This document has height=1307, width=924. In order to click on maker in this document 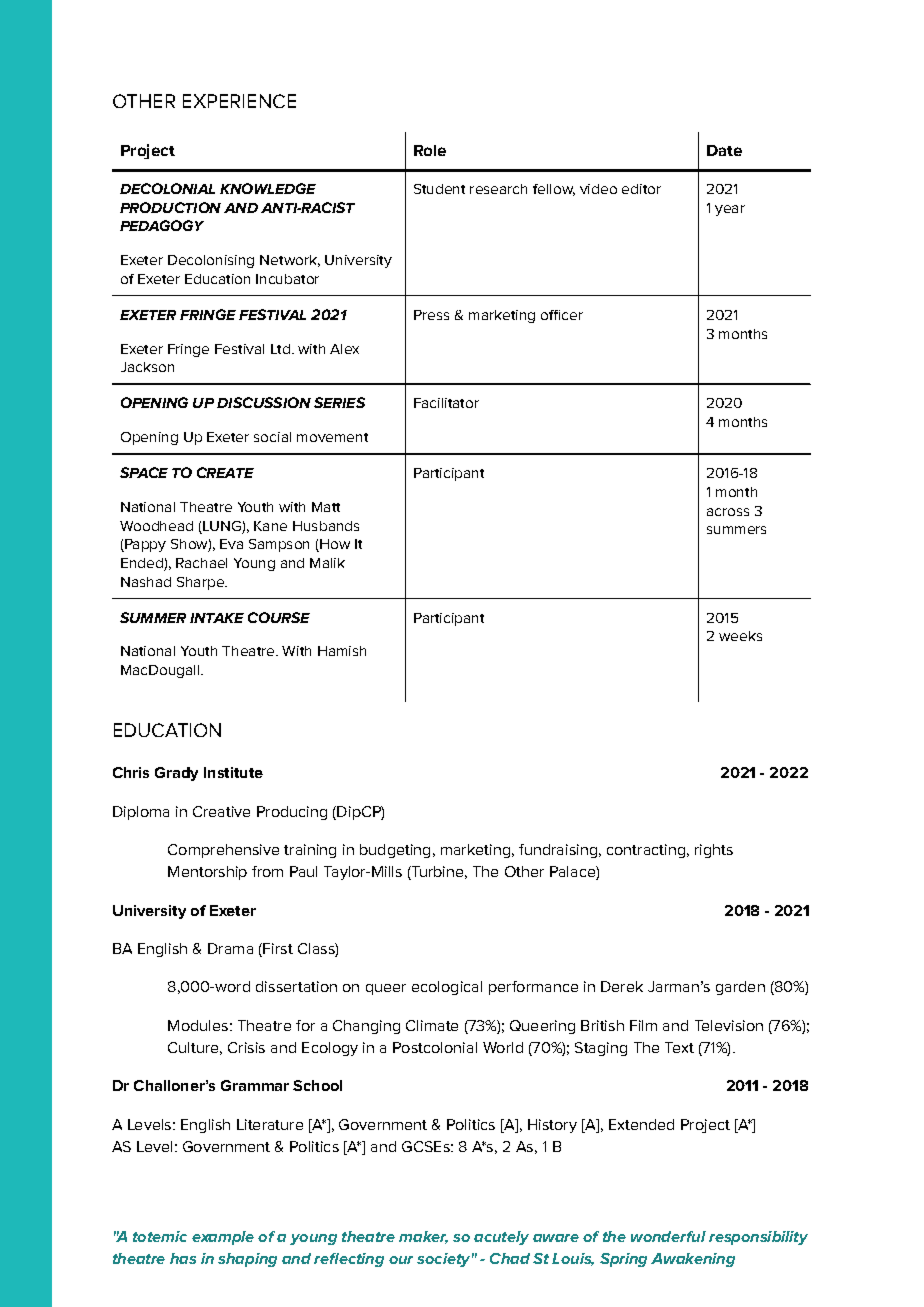, I will do `click(423, 1237)`.
